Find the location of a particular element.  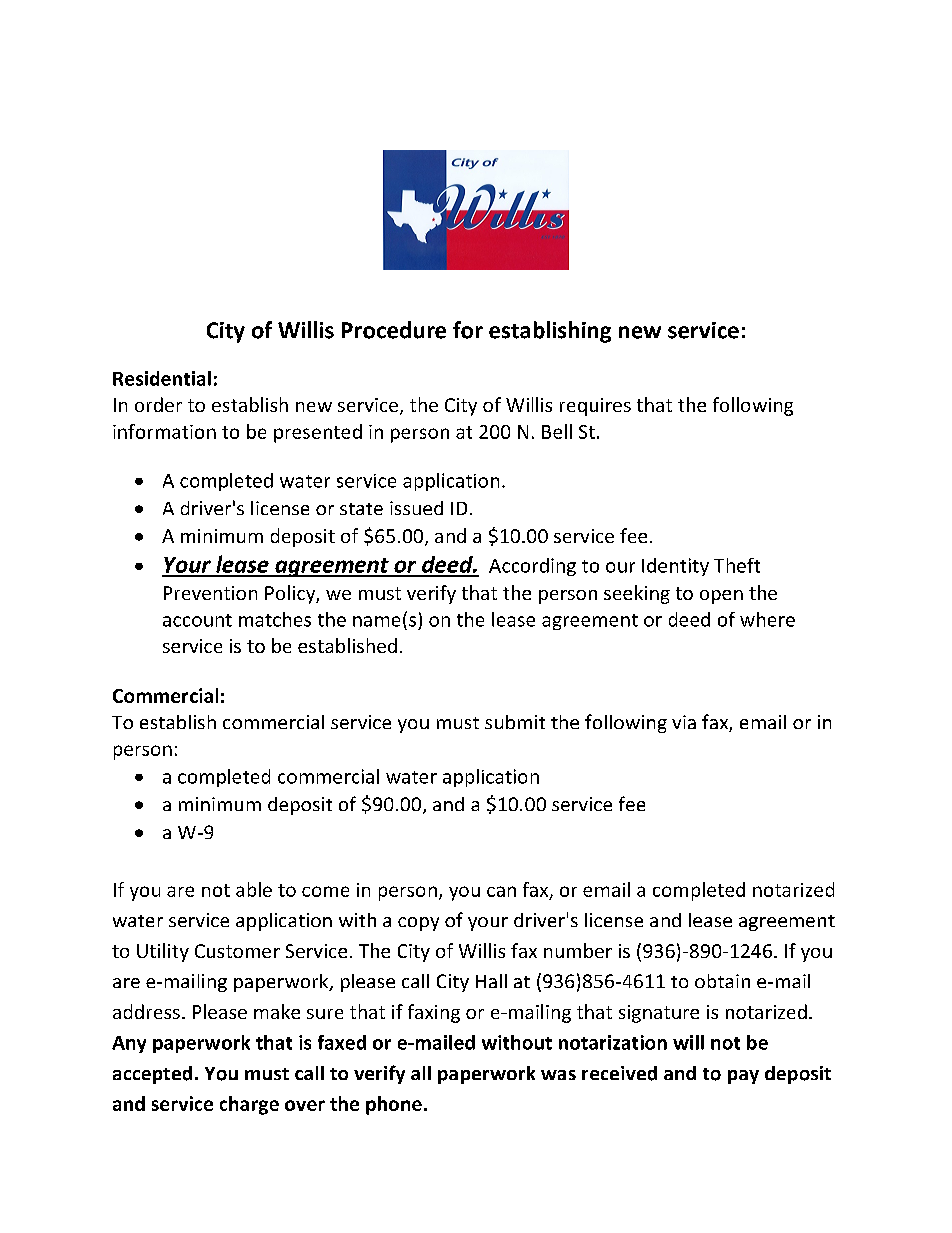

accepted is located at coordinates (152, 1075).
